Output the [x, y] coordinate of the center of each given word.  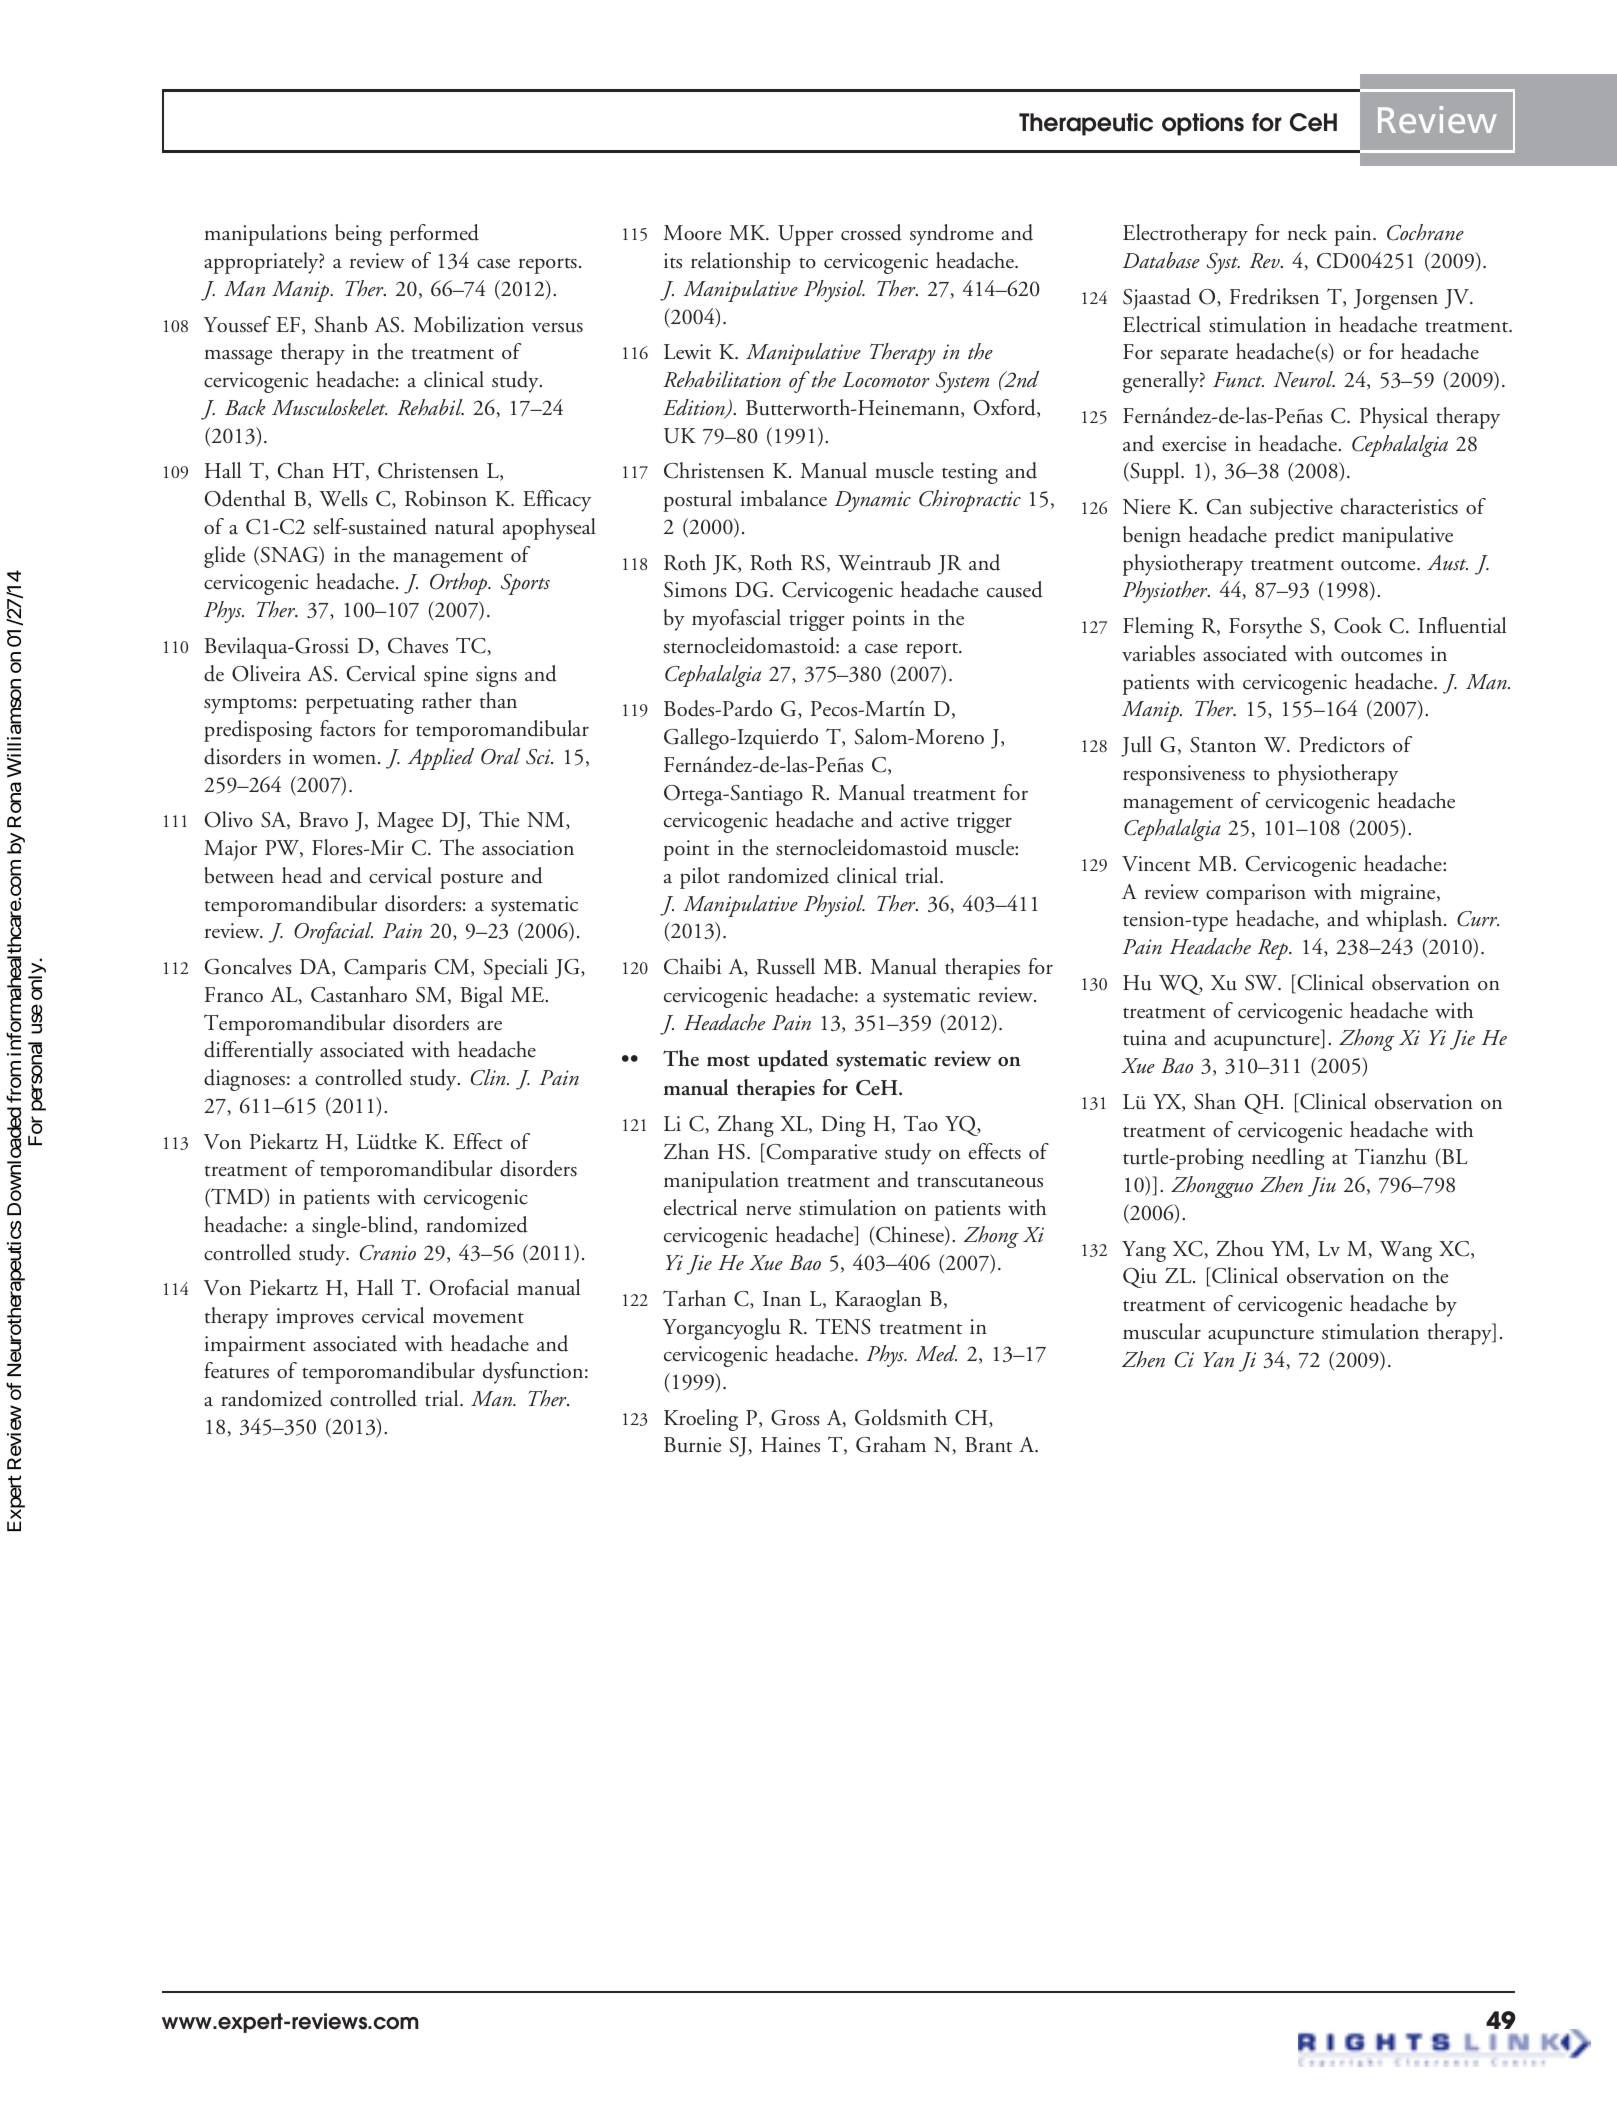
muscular [1162, 1331]
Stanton [1223, 745]
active [925, 820]
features [236, 1370]
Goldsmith [901, 1417]
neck [1307, 232]
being [358, 235]
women [344, 759]
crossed [871, 232]
